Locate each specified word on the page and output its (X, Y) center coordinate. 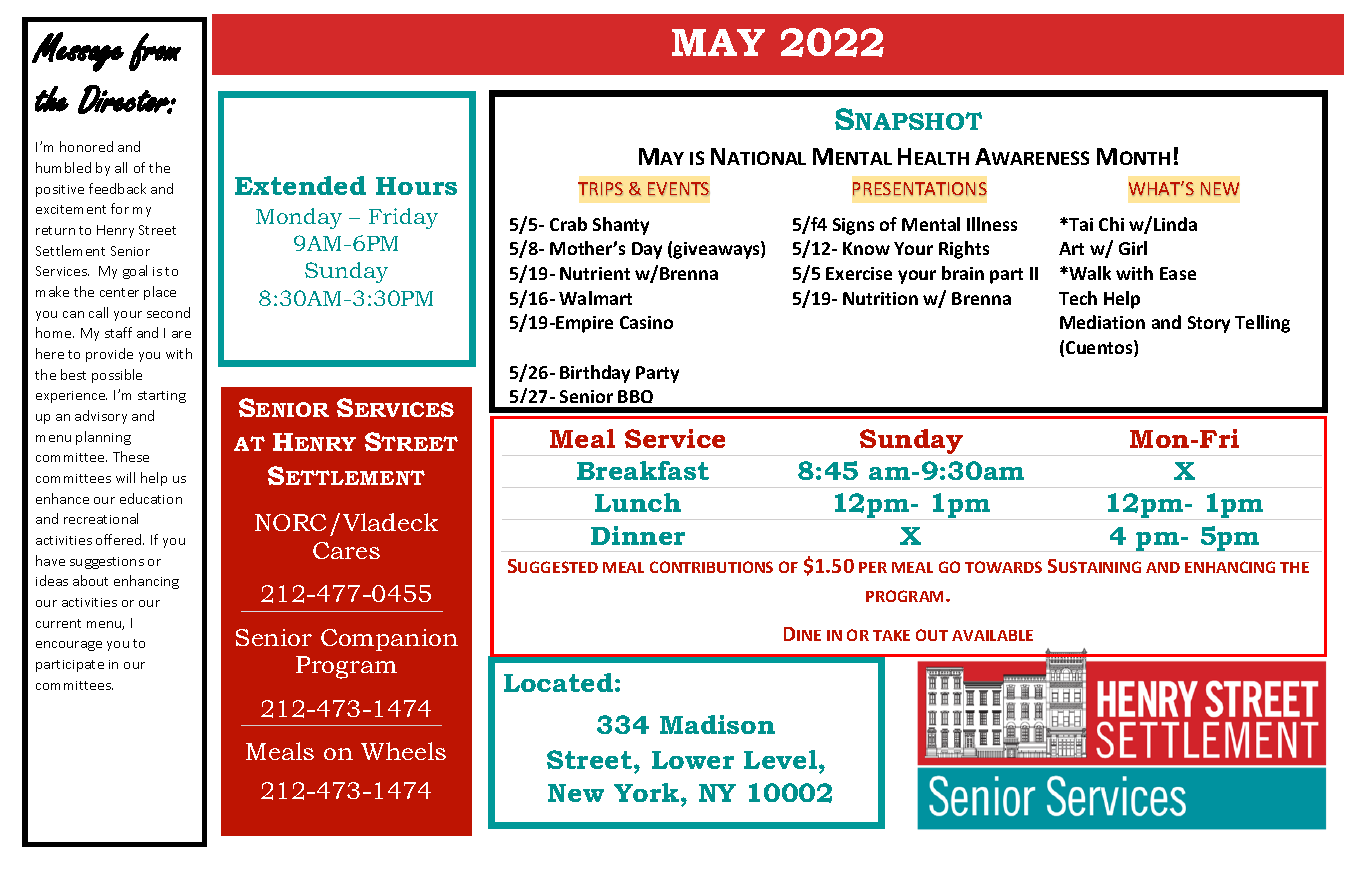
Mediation (1102, 322)
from (155, 52)
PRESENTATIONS (920, 188)
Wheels (403, 751)
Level (782, 759)
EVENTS (678, 188)
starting (162, 397)
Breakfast (643, 470)
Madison (717, 724)
